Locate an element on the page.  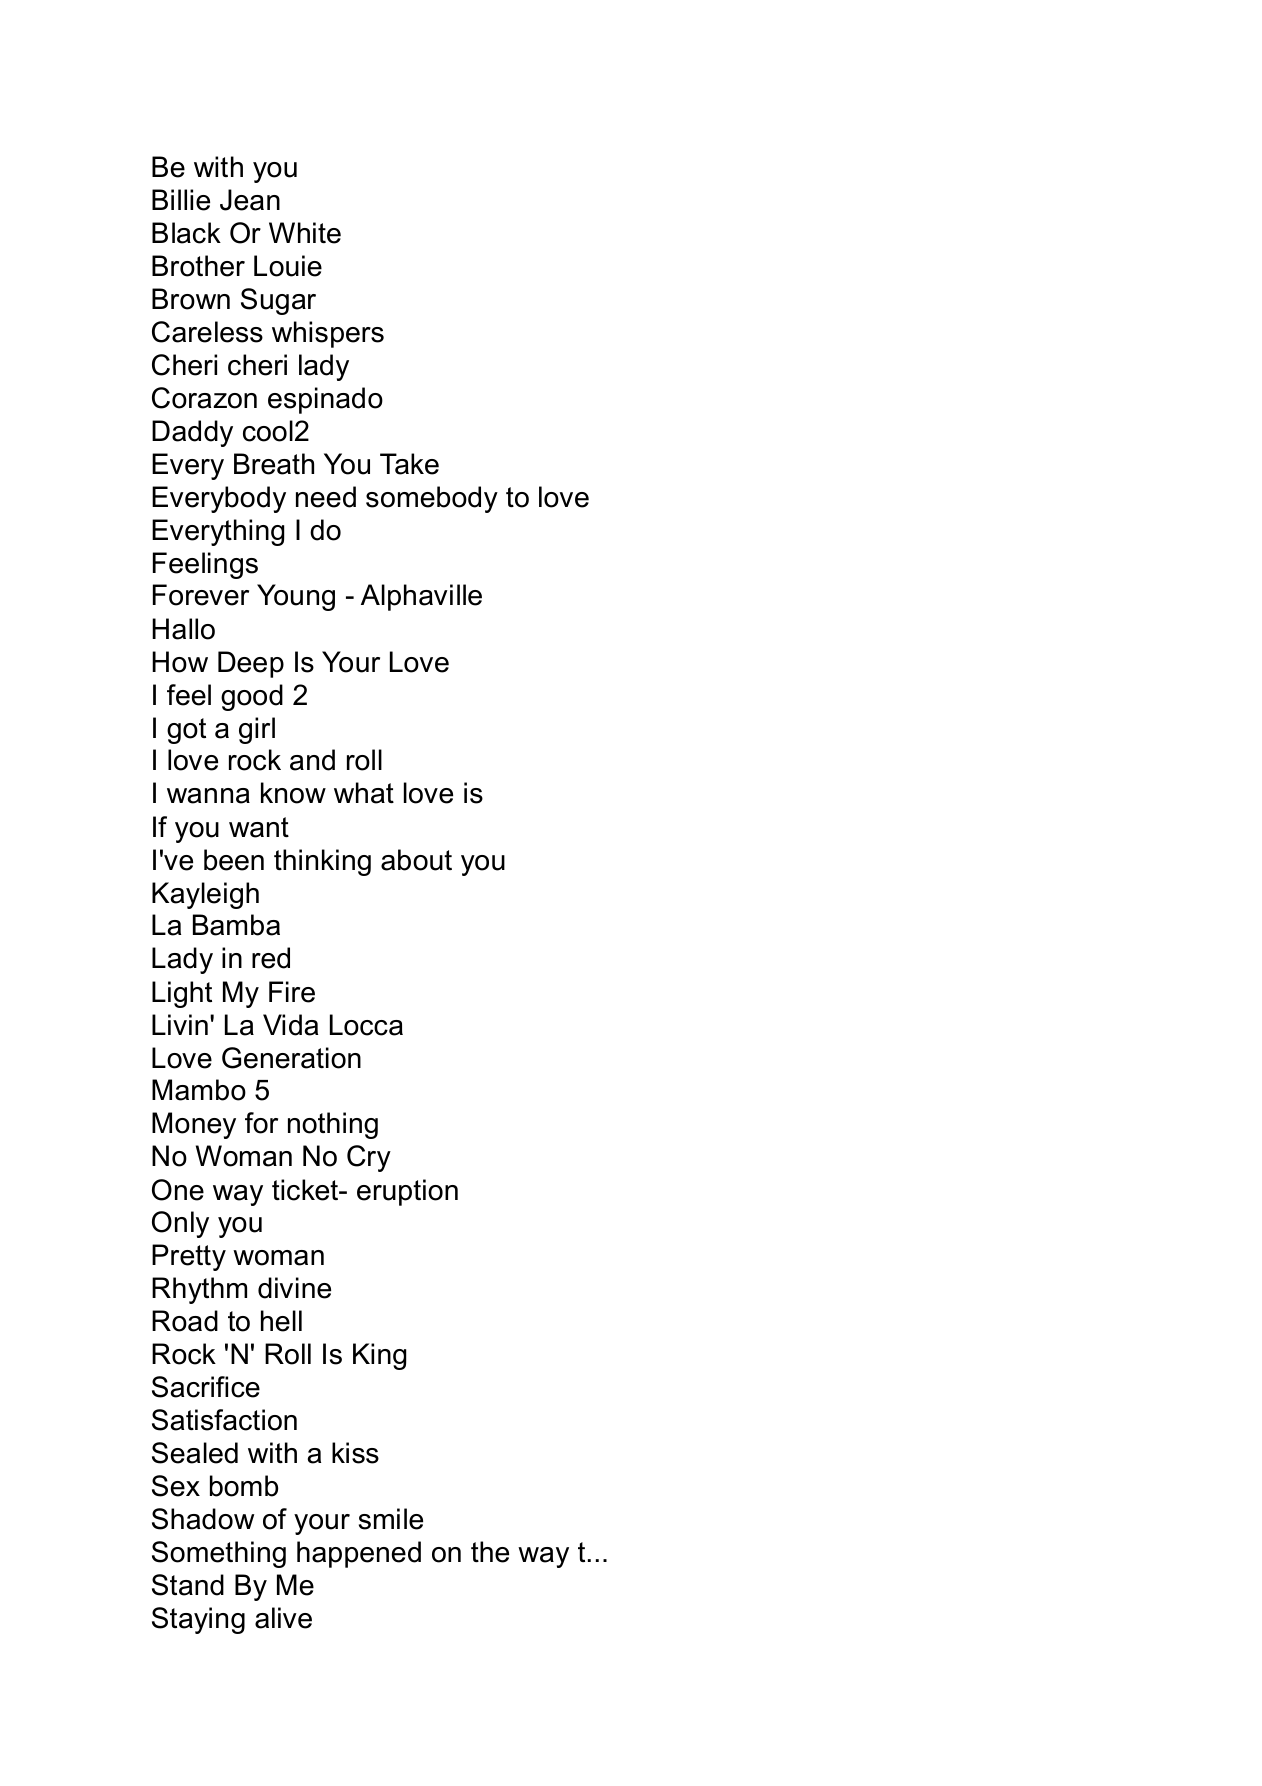
Take is located at coordinates (409, 464).
